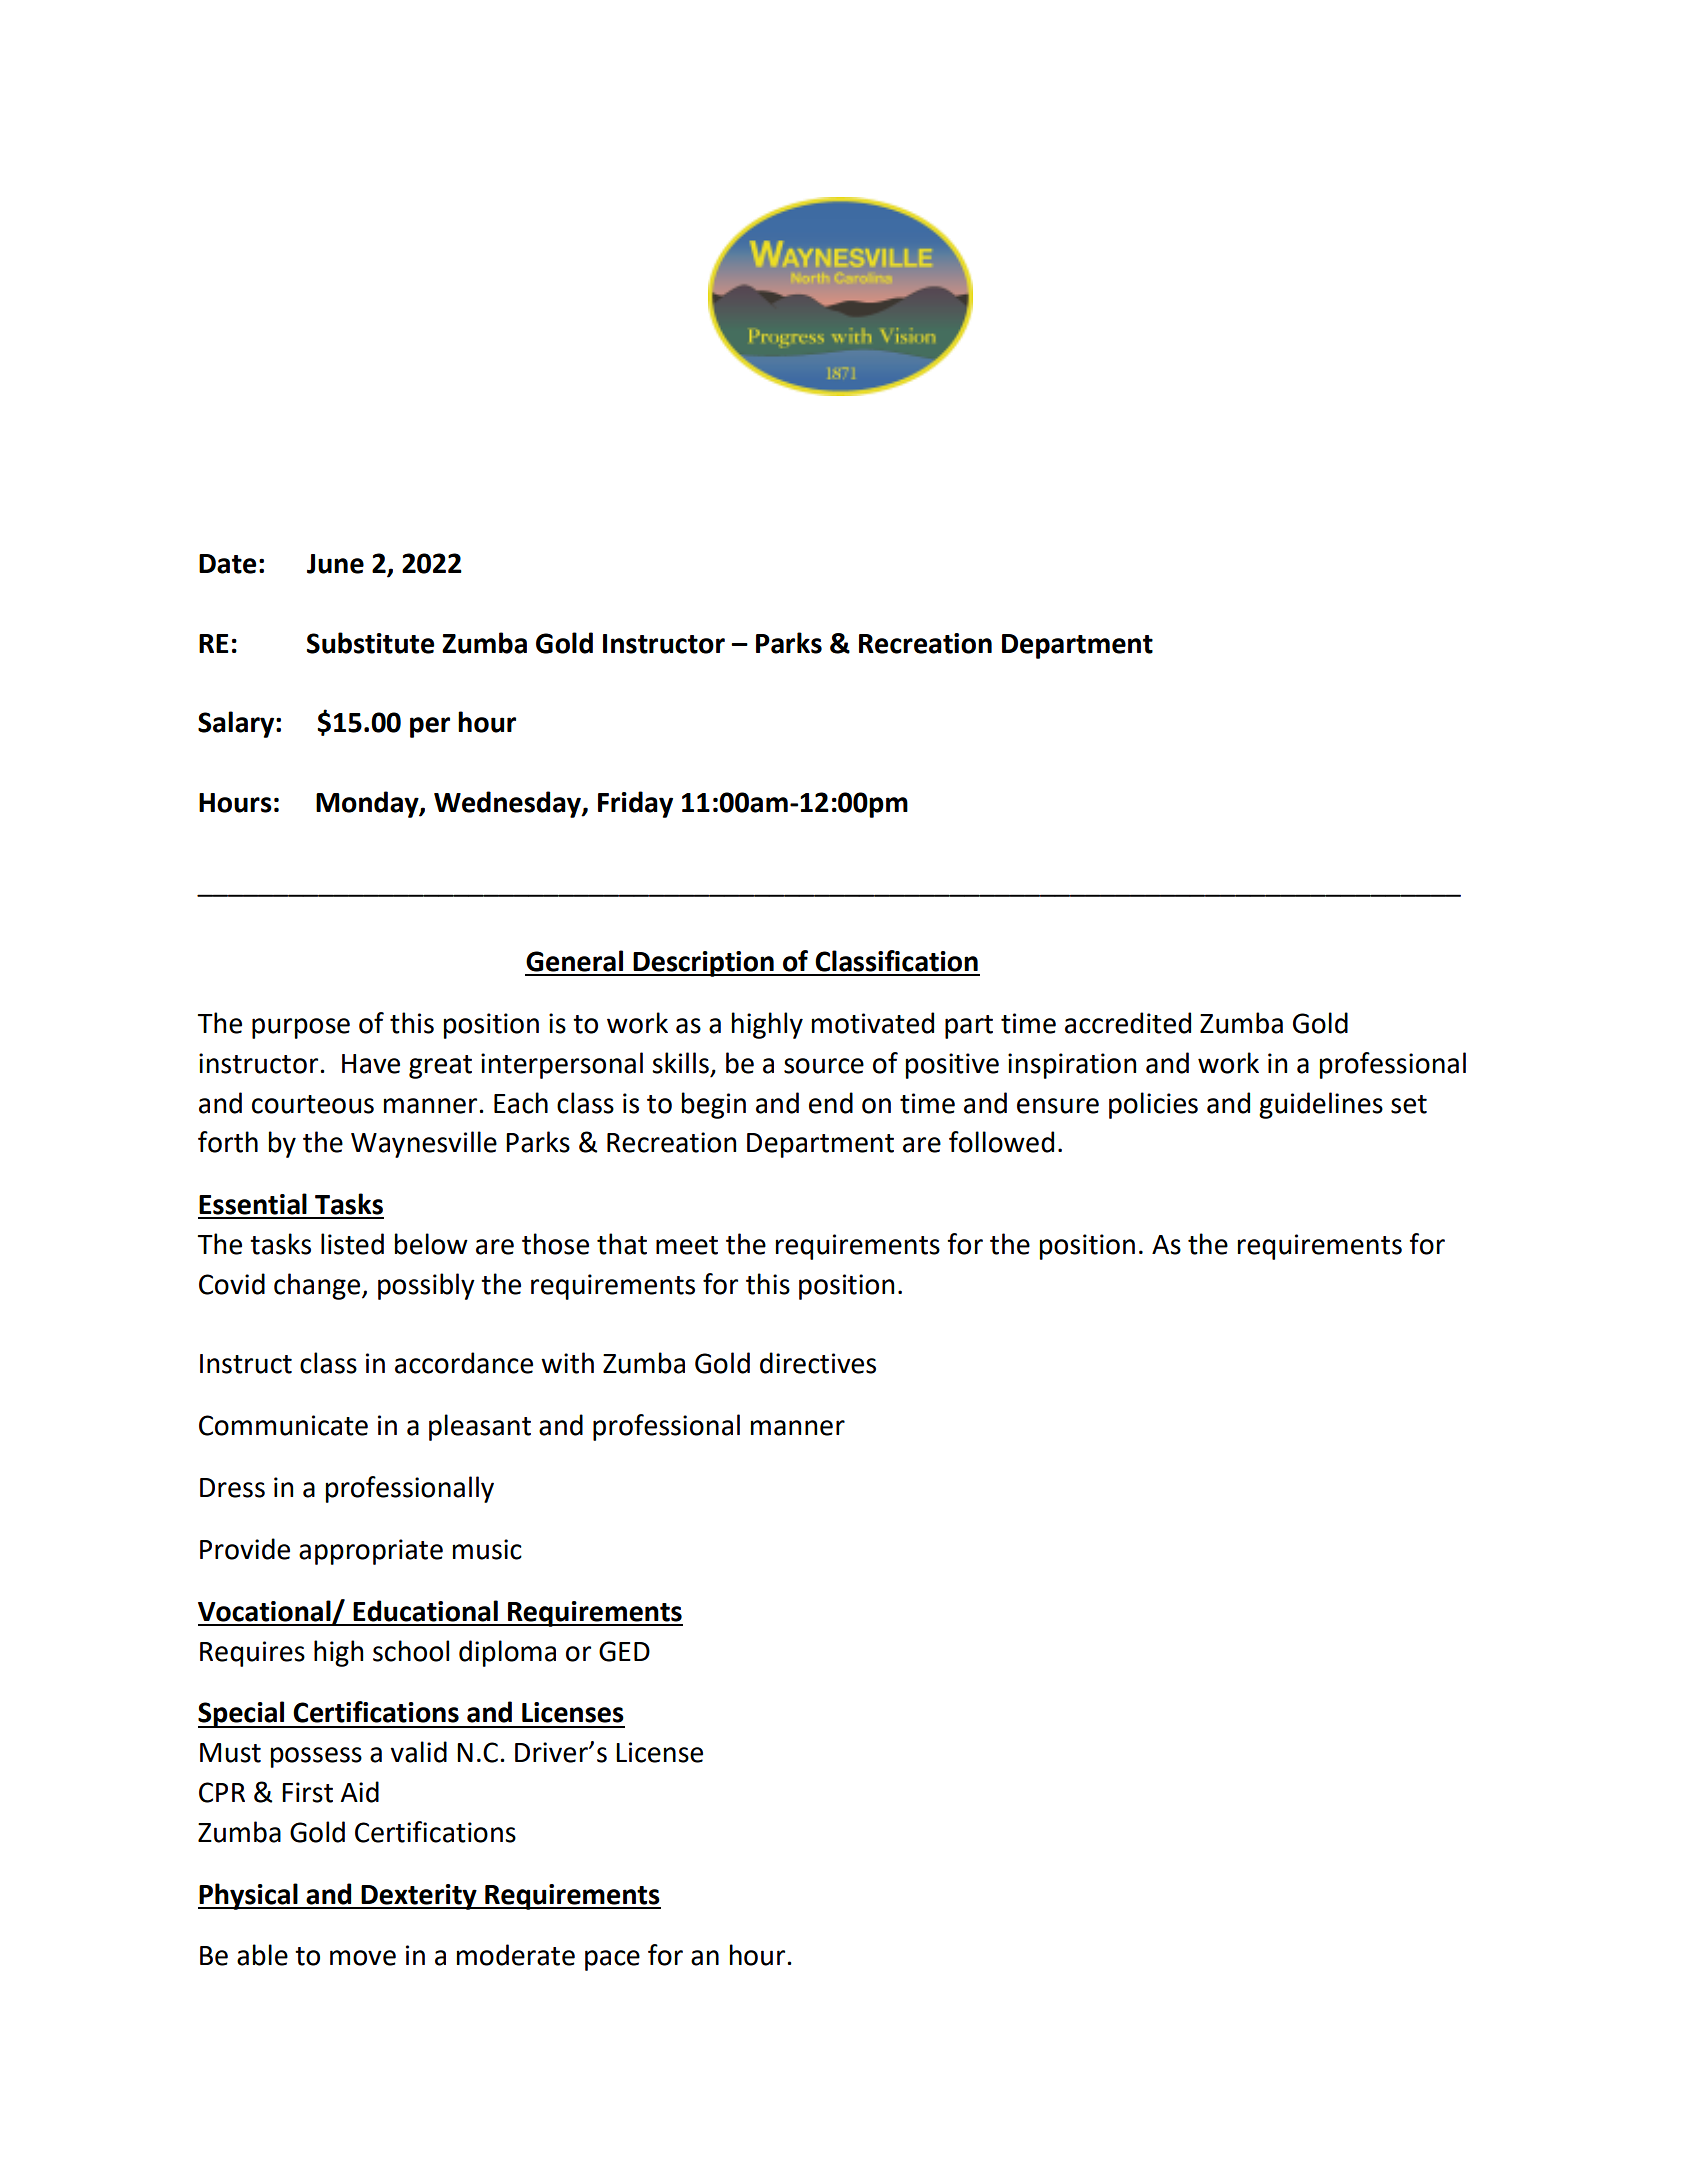 The width and height of the screenshot is (1681, 2176). I want to click on Dexterity, so click(419, 1897).
